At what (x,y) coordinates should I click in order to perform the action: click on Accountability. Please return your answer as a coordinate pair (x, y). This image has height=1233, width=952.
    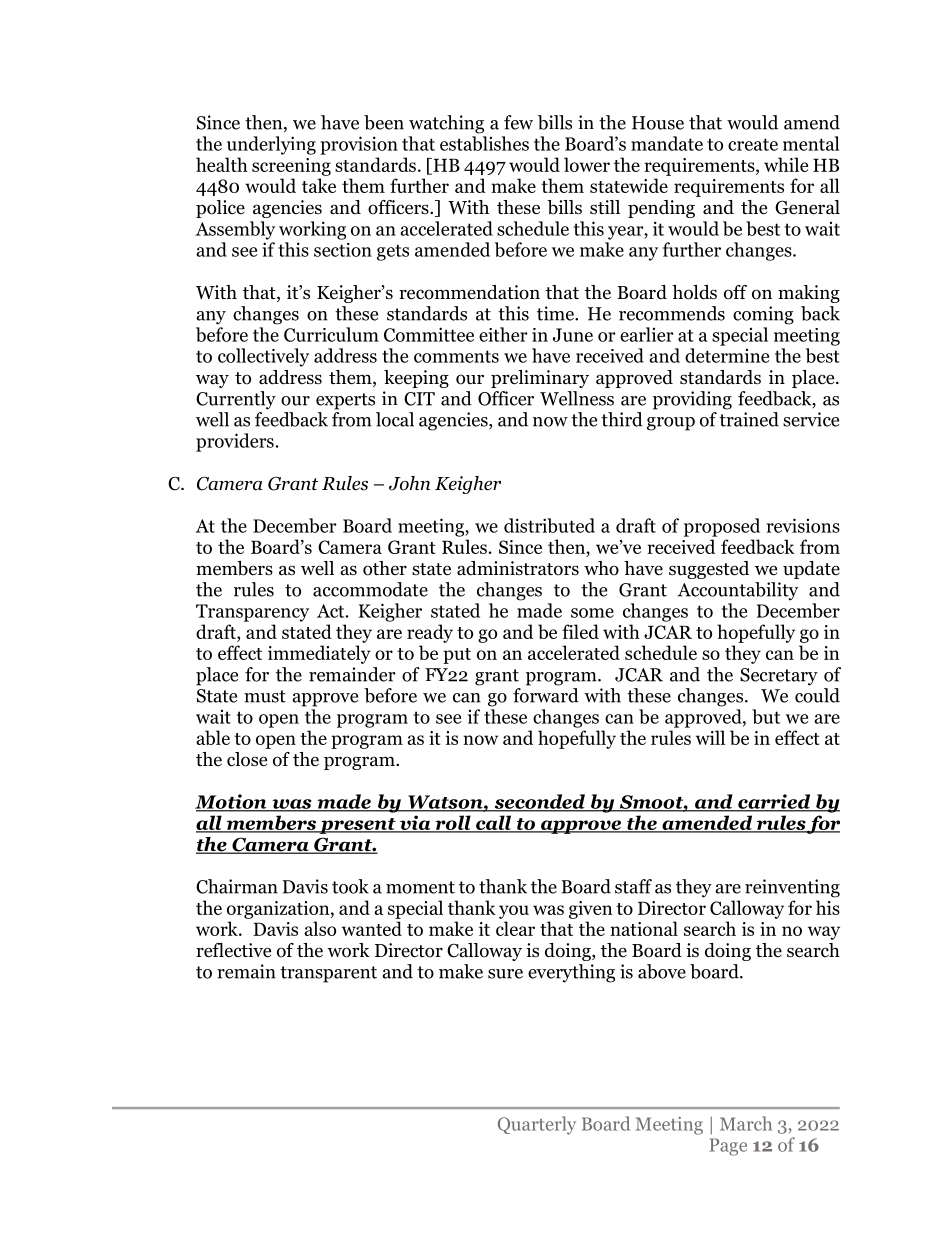
    Looking at the image, I should click on (738, 591).
